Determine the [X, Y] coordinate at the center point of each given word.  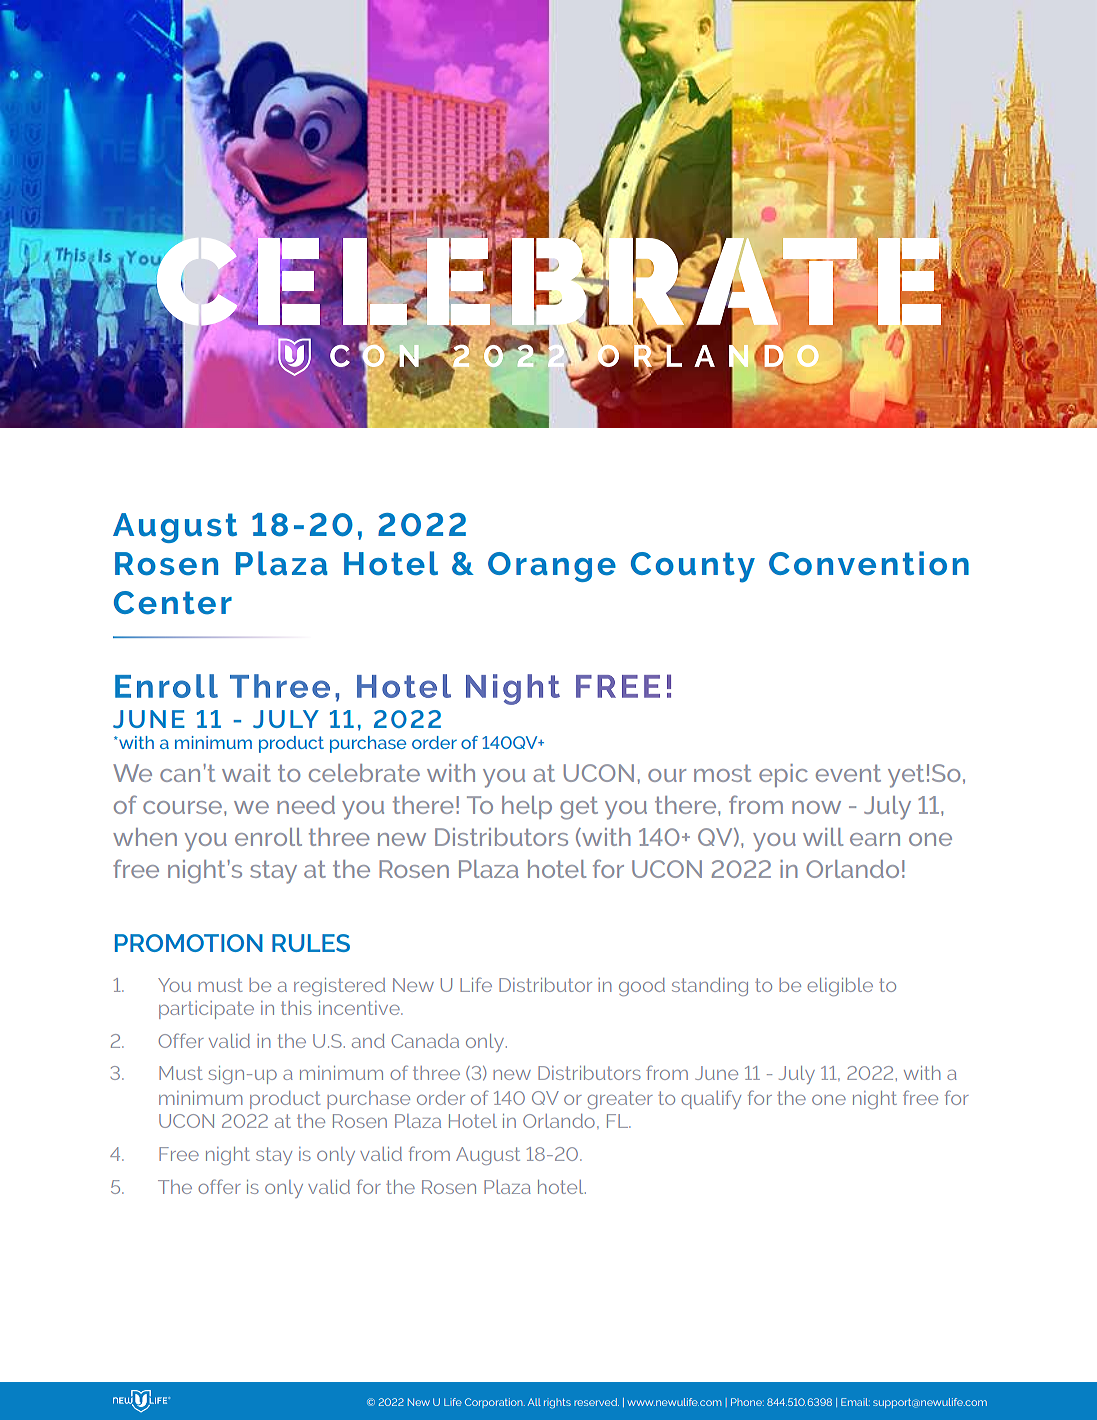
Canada [425, 1041]
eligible [840, 987]
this [296, 1008]
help [527, 807]
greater [620, 1100]
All [534, 1402]
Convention [869, 563]
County [693, 567]
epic [783, 775]
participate [206, 1010]
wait [246, 773]
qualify [711, 1099]
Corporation [495, 1403]
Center [173, 603]
